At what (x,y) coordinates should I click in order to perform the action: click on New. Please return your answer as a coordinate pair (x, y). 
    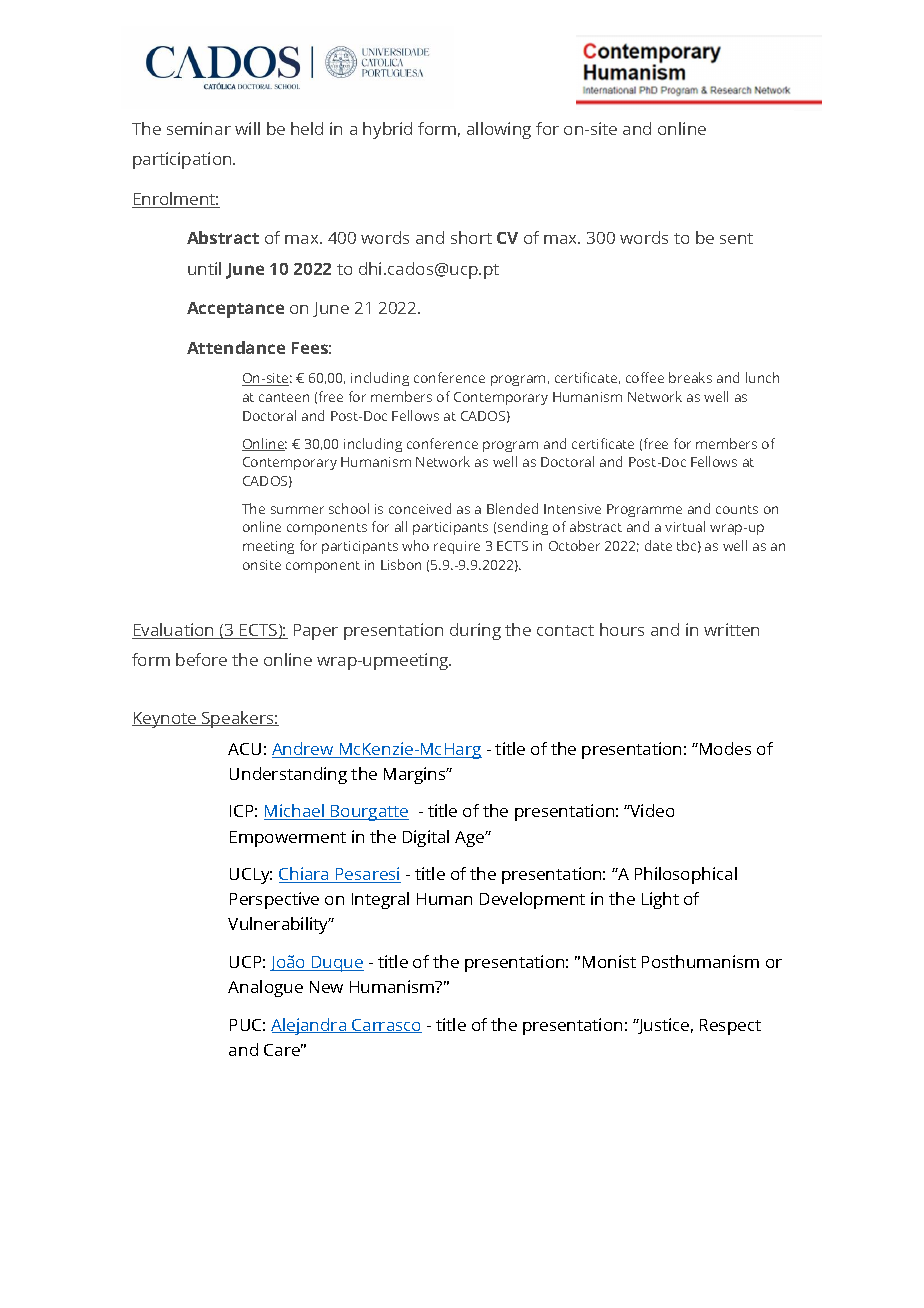
    Looking at the image, I should click on (326, 987).
